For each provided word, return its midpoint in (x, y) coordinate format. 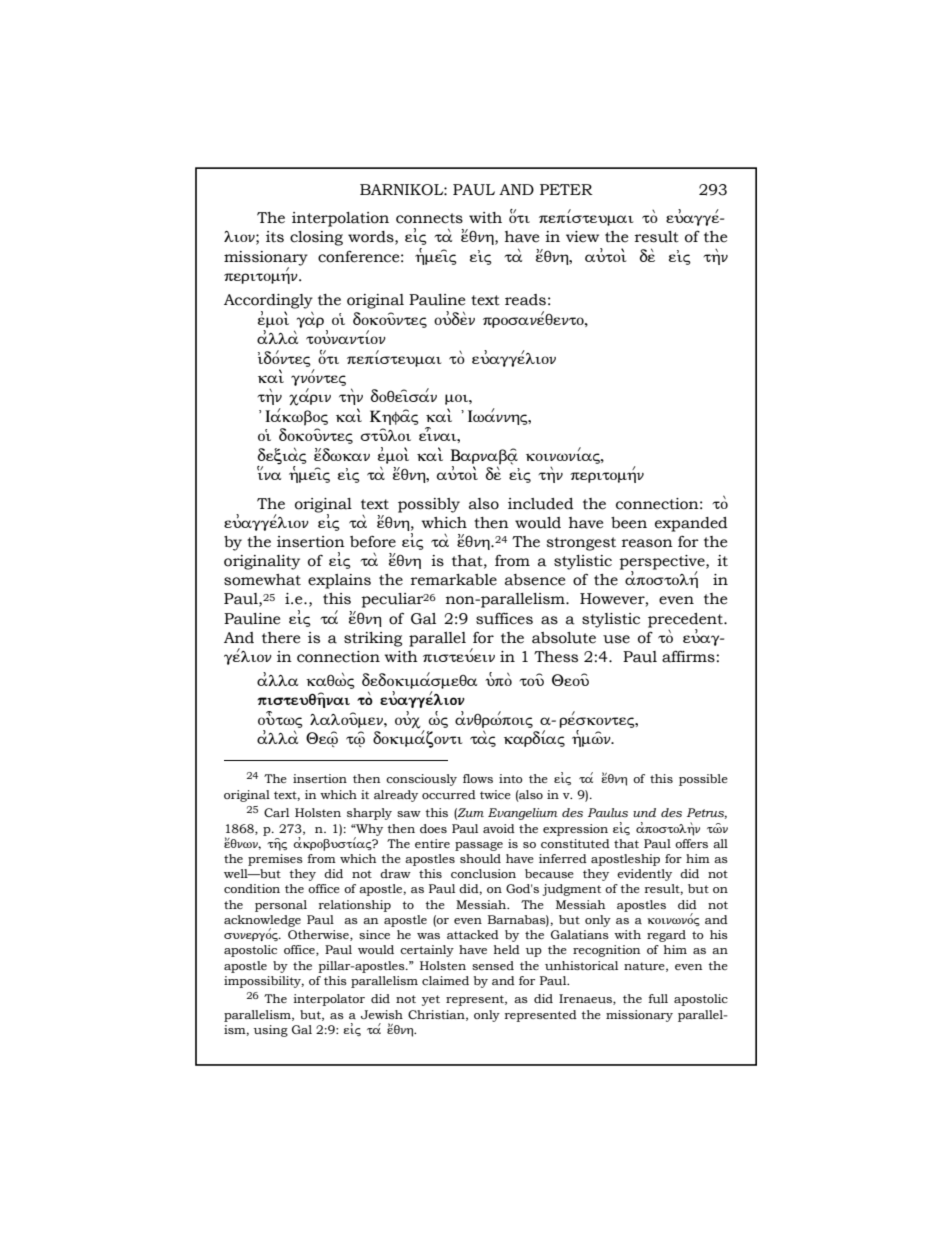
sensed (493, 965)
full (658, 999)
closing (316, 238)
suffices (504, 619)
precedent (686, 620)
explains (339, 581)
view (582, 237)
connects (429, 218)
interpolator (329, 1000)
